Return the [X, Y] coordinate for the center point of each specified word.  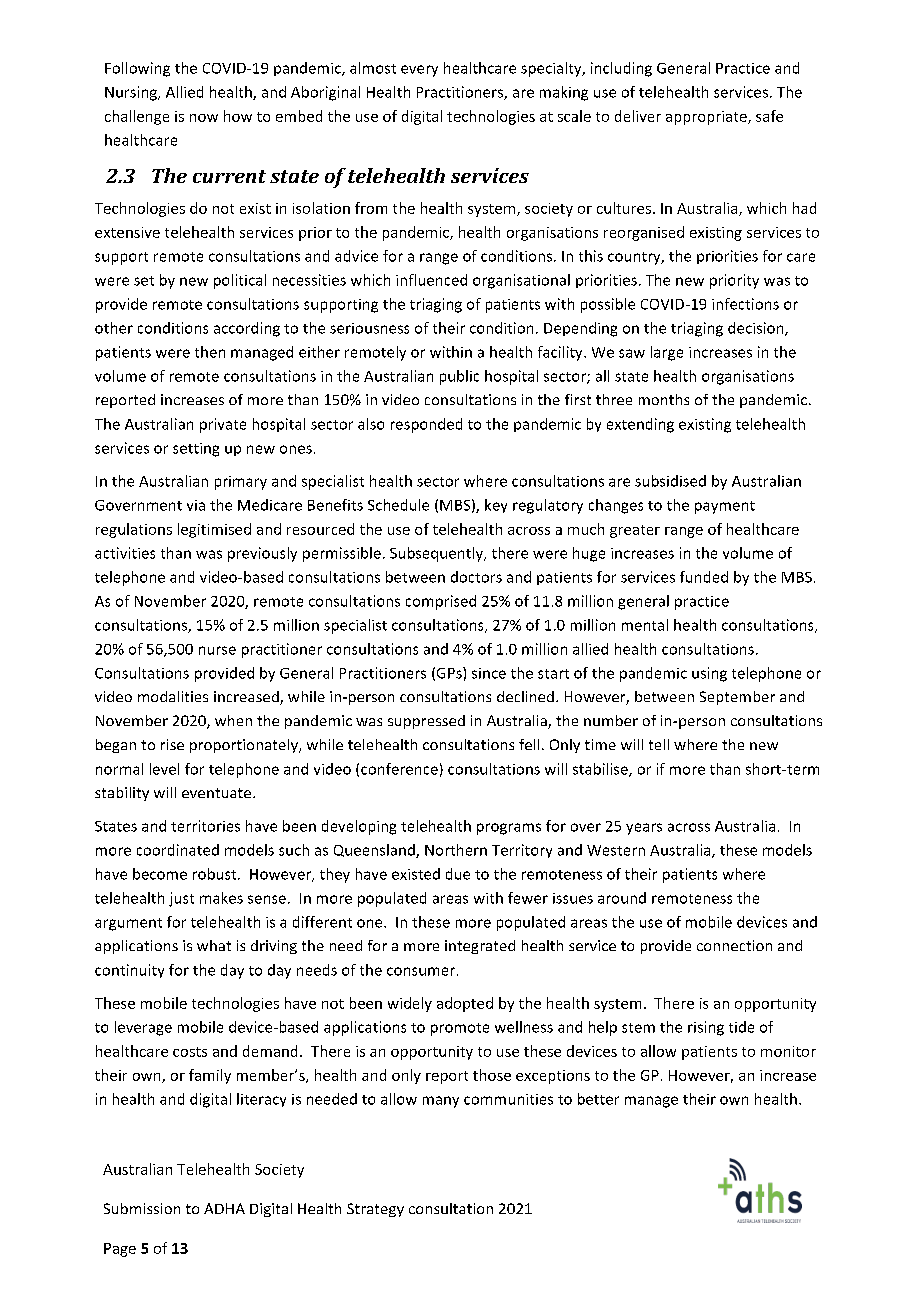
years [644, 829]
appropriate [707, 118]
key [496, 506]
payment [725, 507]
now [204, 118]
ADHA [224, 1208]
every [419, 71]
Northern [456, 850]
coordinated [178, 850]
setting [196, 450]
